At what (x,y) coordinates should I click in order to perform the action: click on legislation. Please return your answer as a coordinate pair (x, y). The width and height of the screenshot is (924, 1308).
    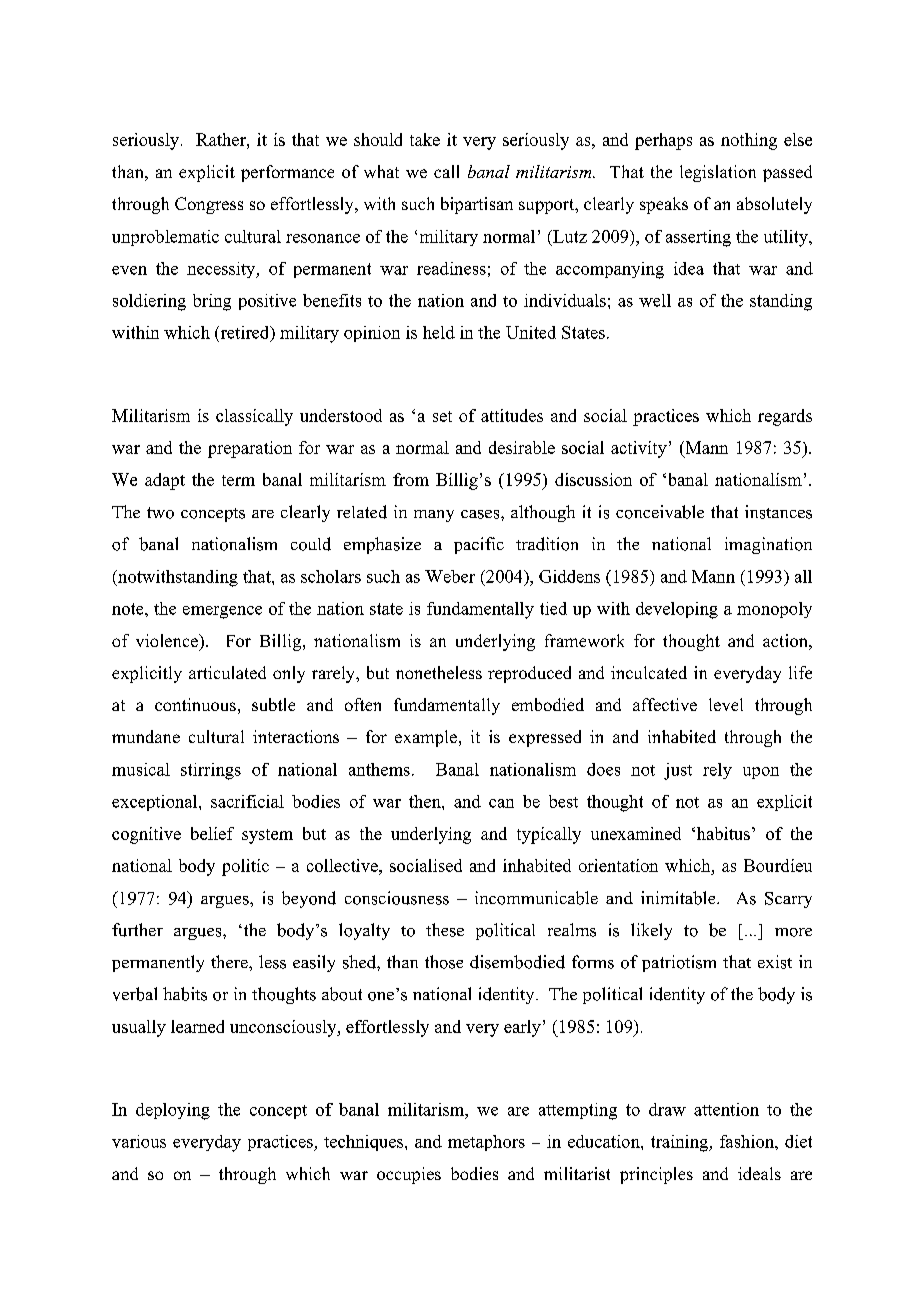
    Looking at the image, I should click on (718, 173).
